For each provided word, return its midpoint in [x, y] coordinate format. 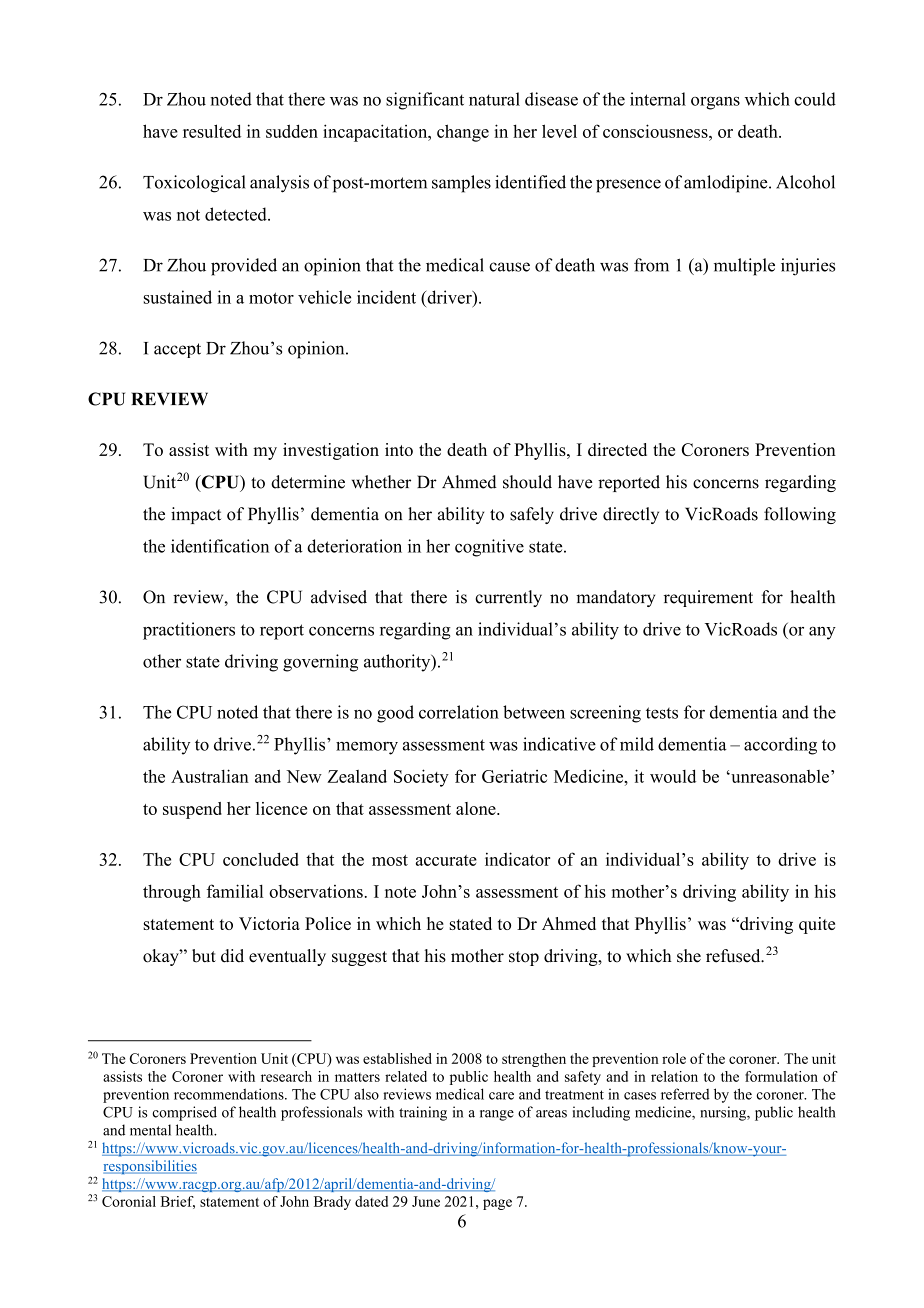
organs [715, 103]
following [800, 515]
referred [685, 1094]
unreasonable [779, 776]
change [463, 133]
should [527, 482]
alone [477, 808]
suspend [192, 810]
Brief [178, 1202]
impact [196, 515]
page [497, 1204]
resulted [212, 131]
